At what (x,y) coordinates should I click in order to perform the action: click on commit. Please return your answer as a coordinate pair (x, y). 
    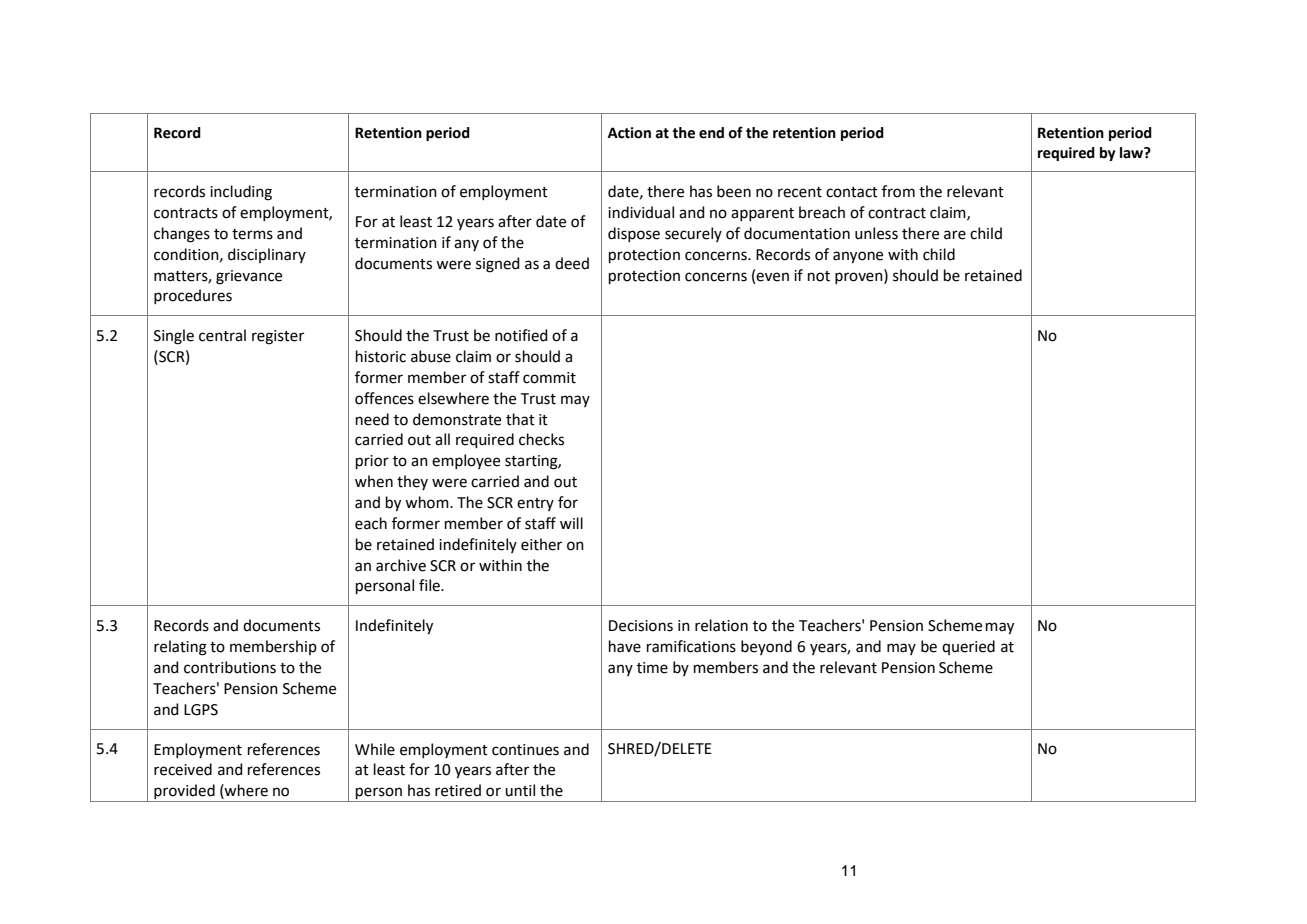
    Looking at the image, I should click on (549, 378).
